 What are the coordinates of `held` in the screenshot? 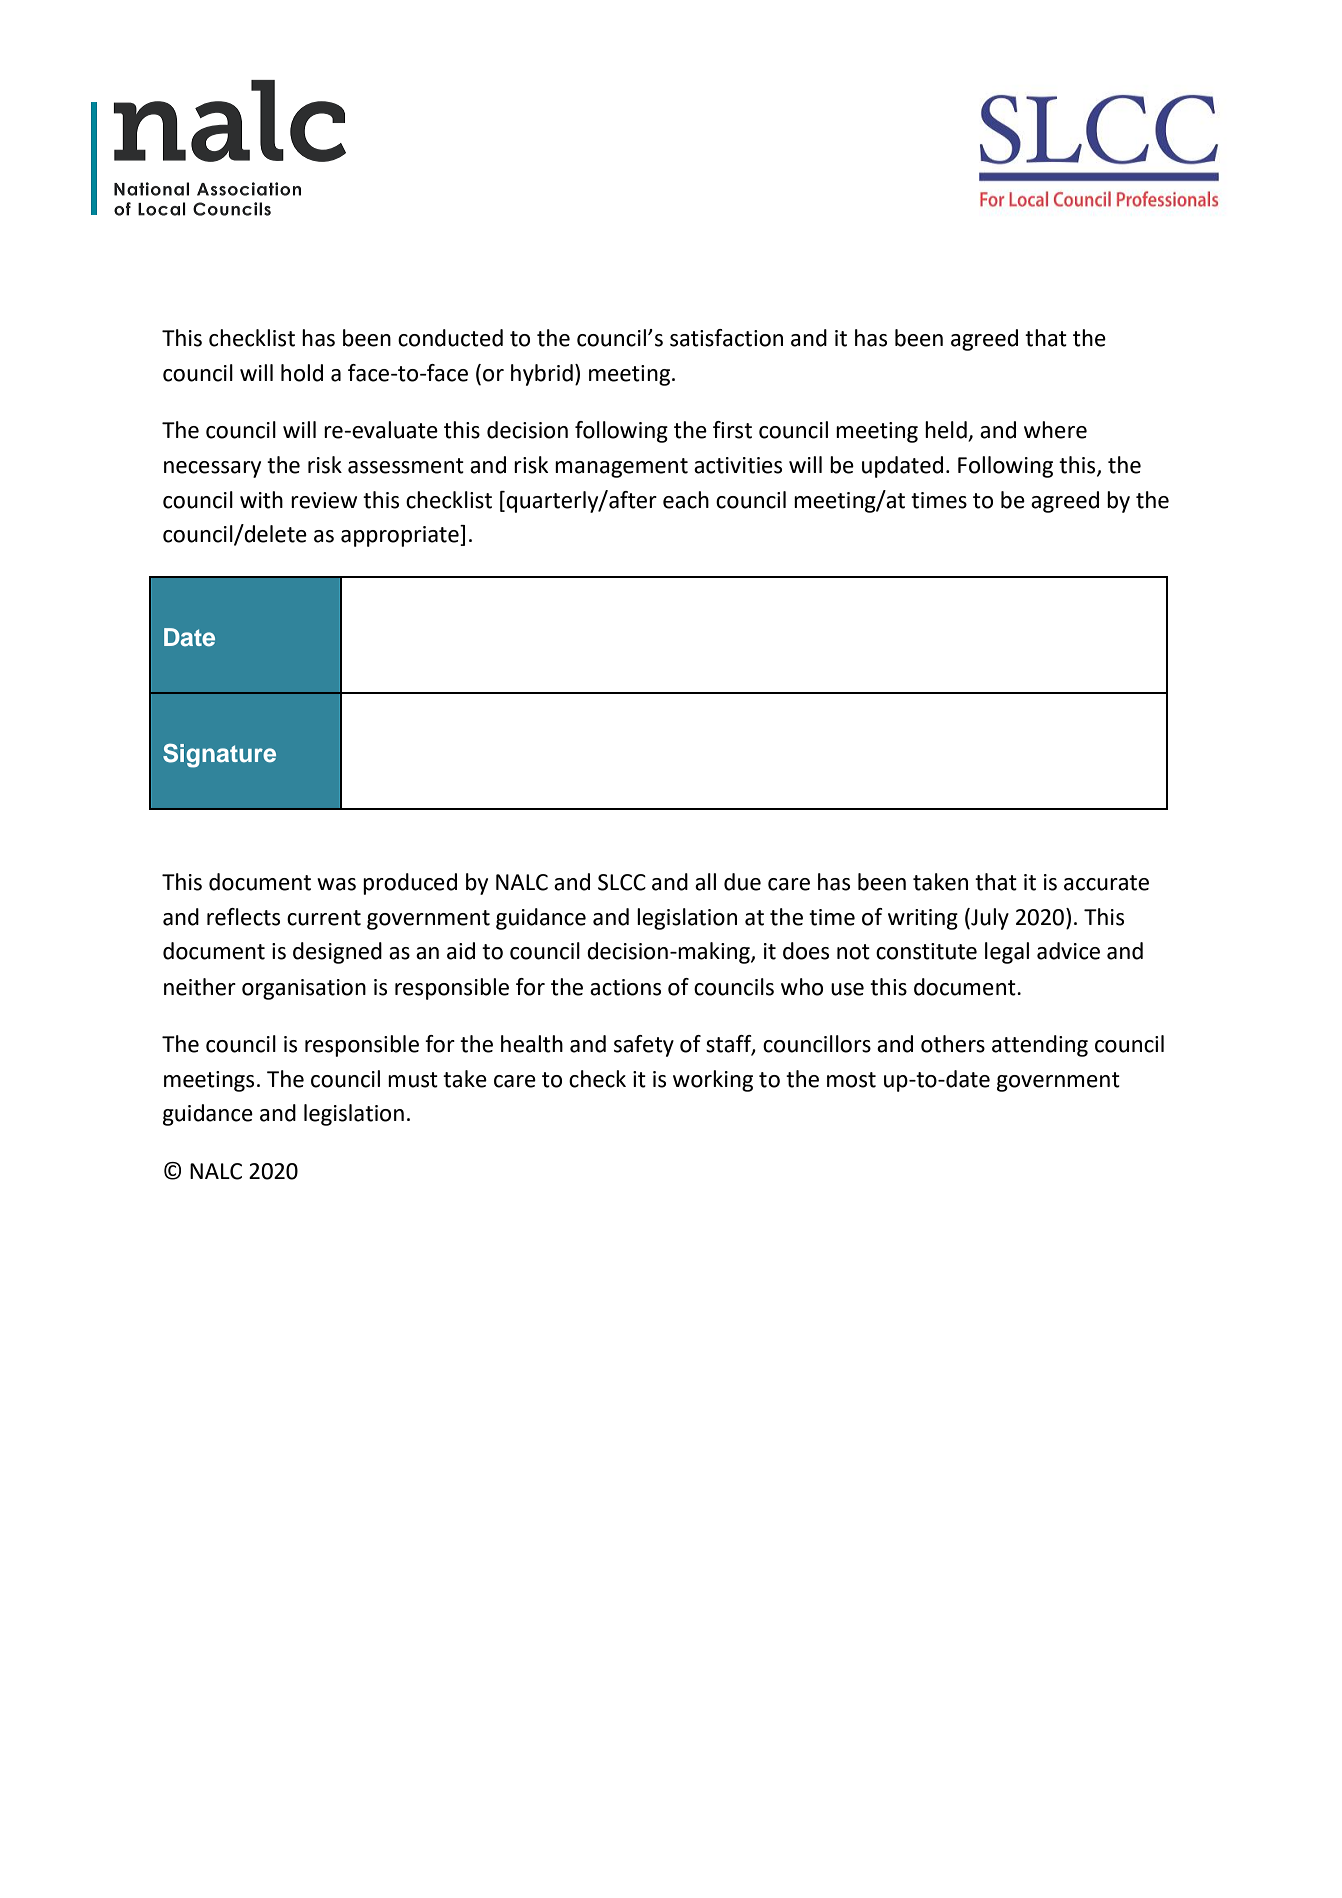 It's located at (946, 430).
